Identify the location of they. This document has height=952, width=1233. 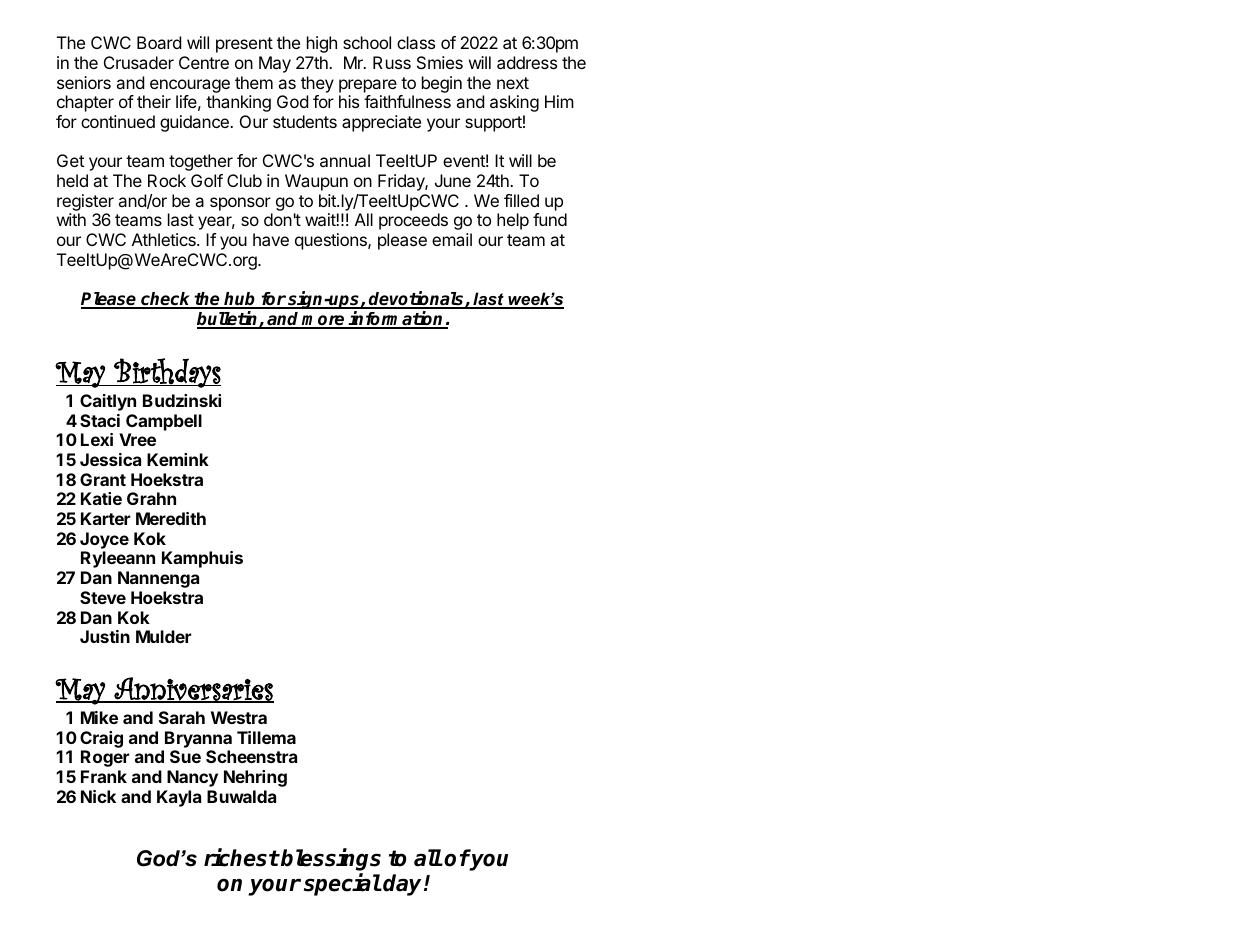
(317, 84).
